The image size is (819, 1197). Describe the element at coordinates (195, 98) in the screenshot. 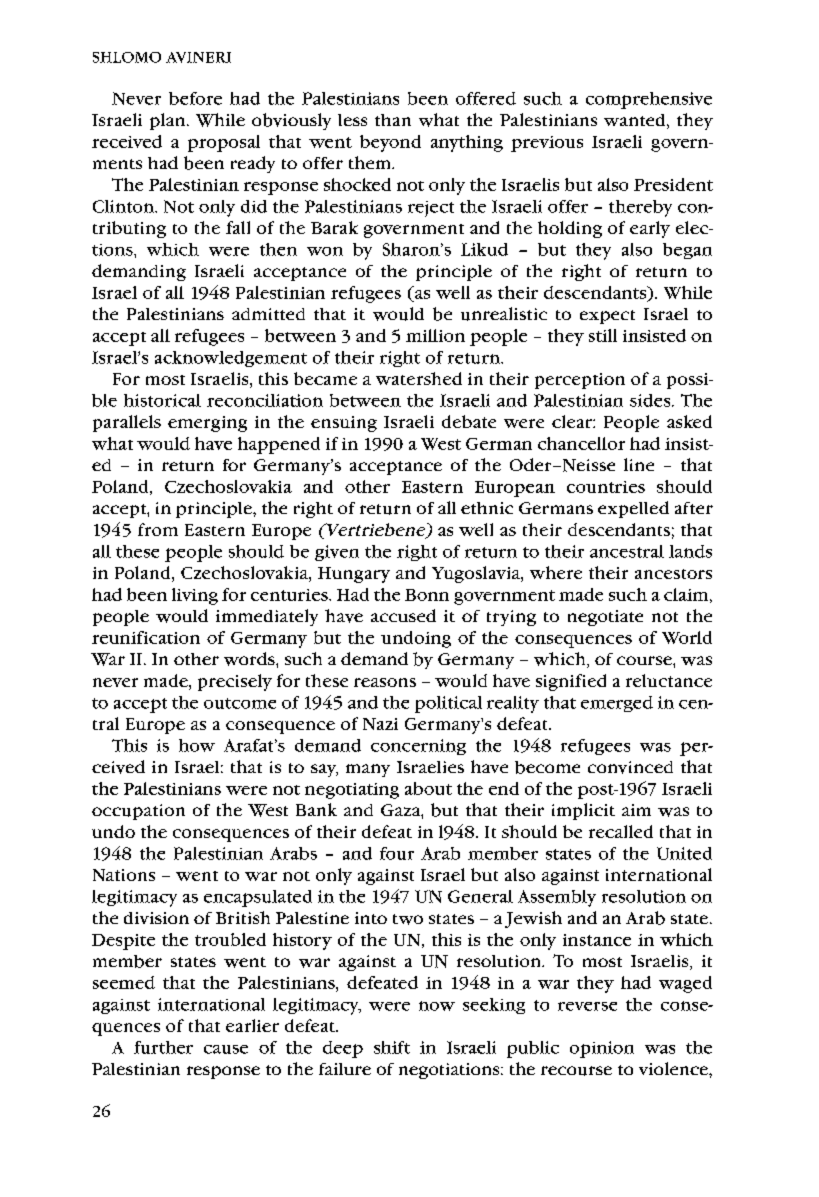

I see `before` at that location.
